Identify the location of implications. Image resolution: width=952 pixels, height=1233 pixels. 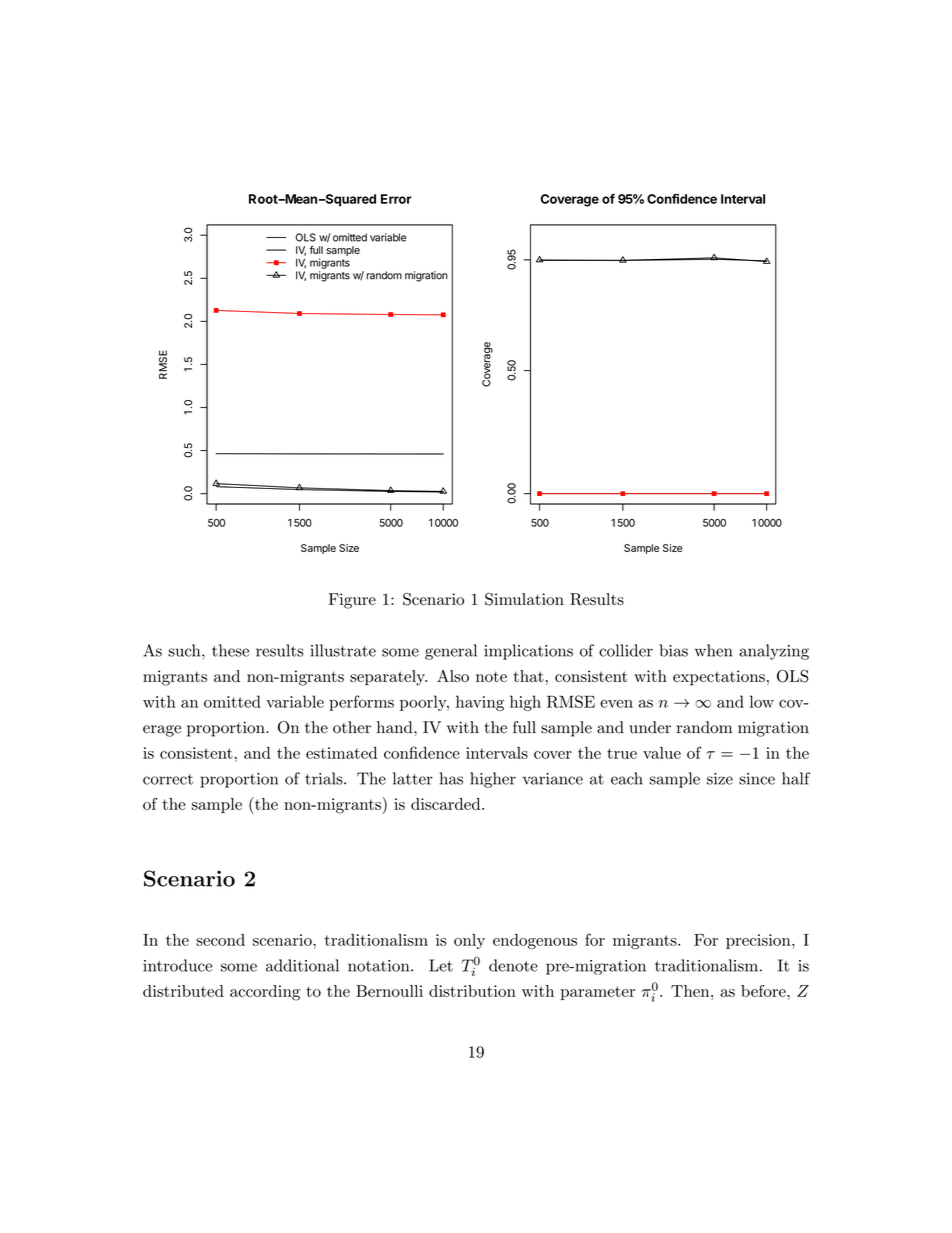
(528, 652).
